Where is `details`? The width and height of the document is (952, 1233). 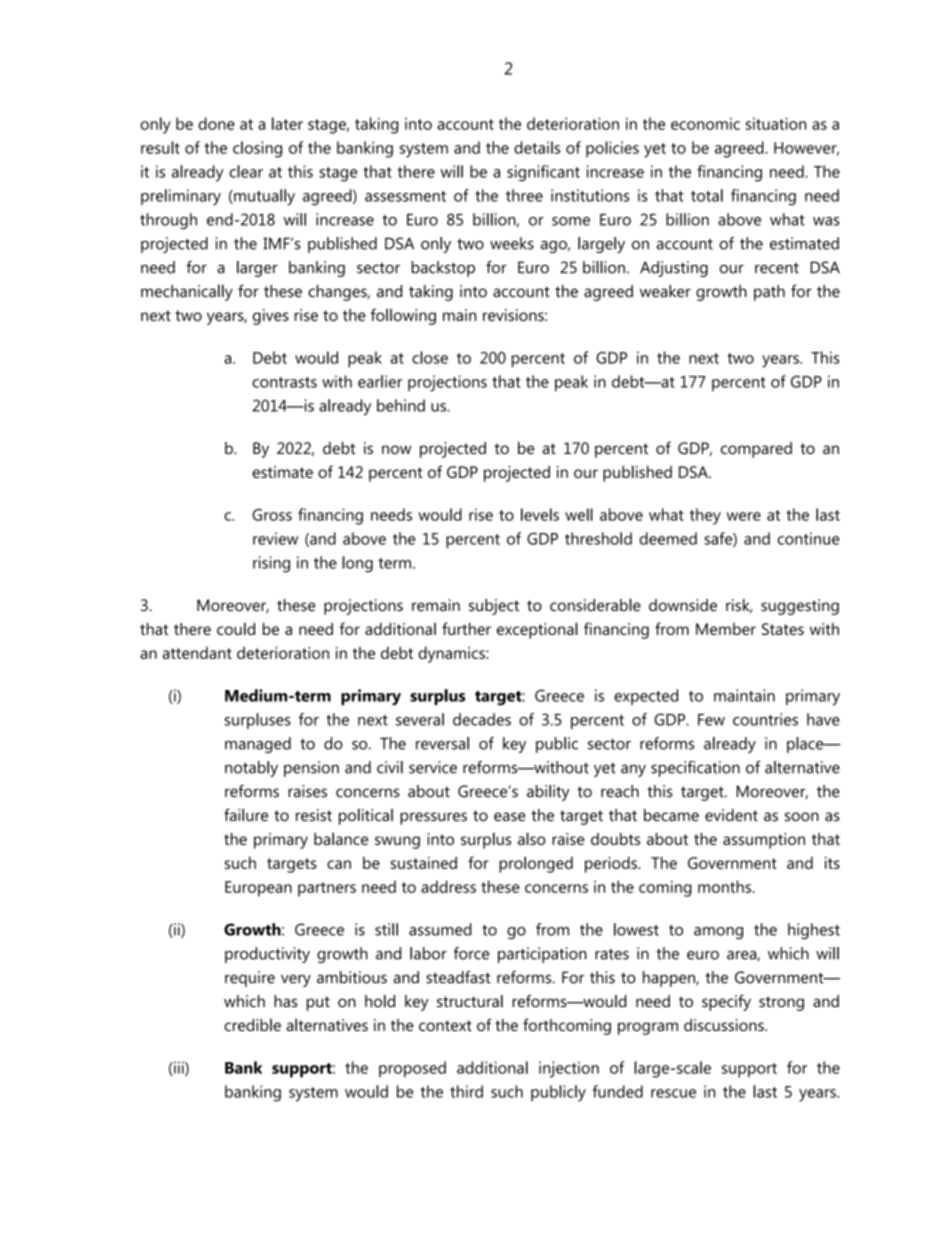
details is located at coordinates (537, 147).
